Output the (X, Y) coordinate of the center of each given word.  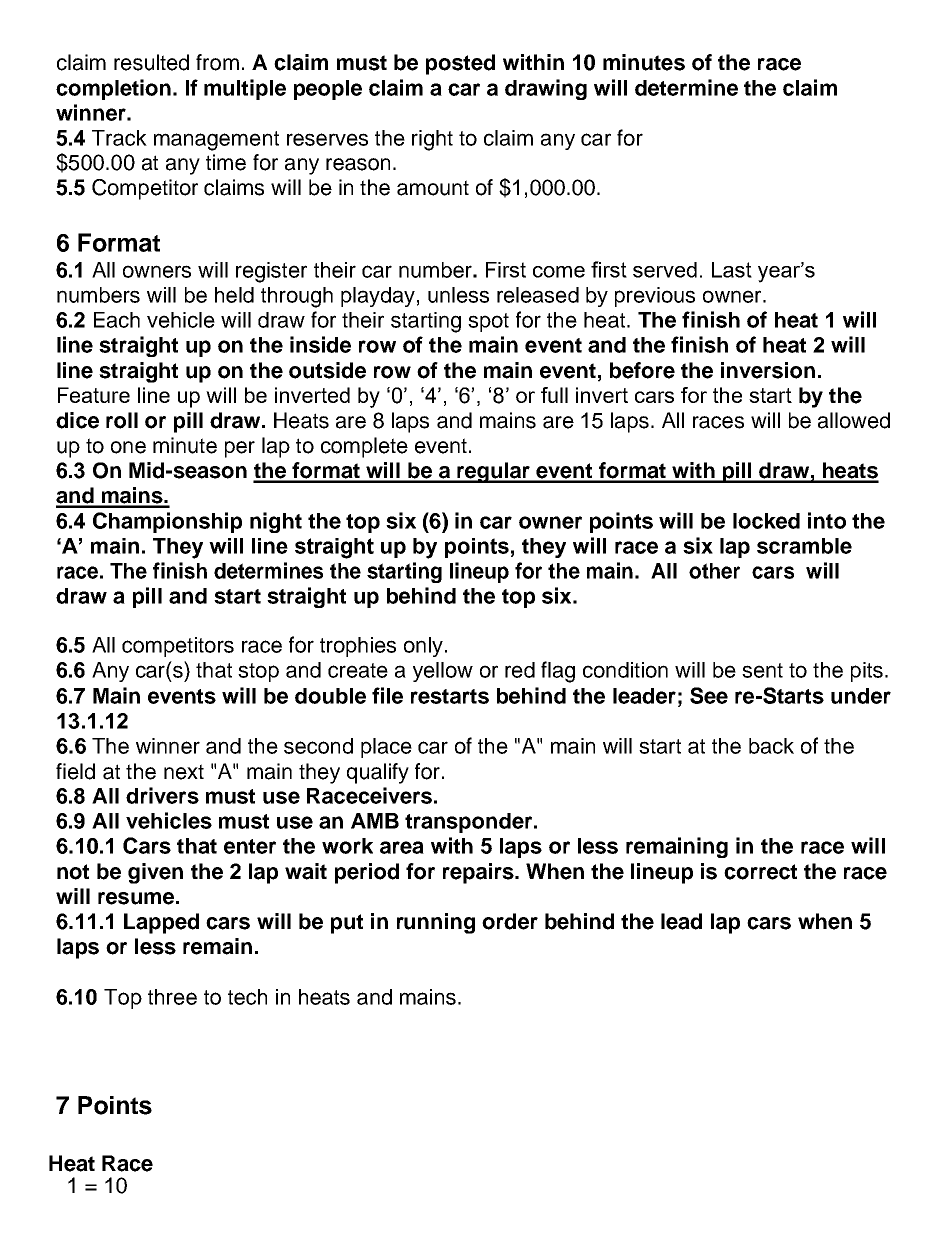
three (172, 997)
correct (760, 872)
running (436, 923)
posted (460, 64)
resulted (151, 62)
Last (732, 270)
